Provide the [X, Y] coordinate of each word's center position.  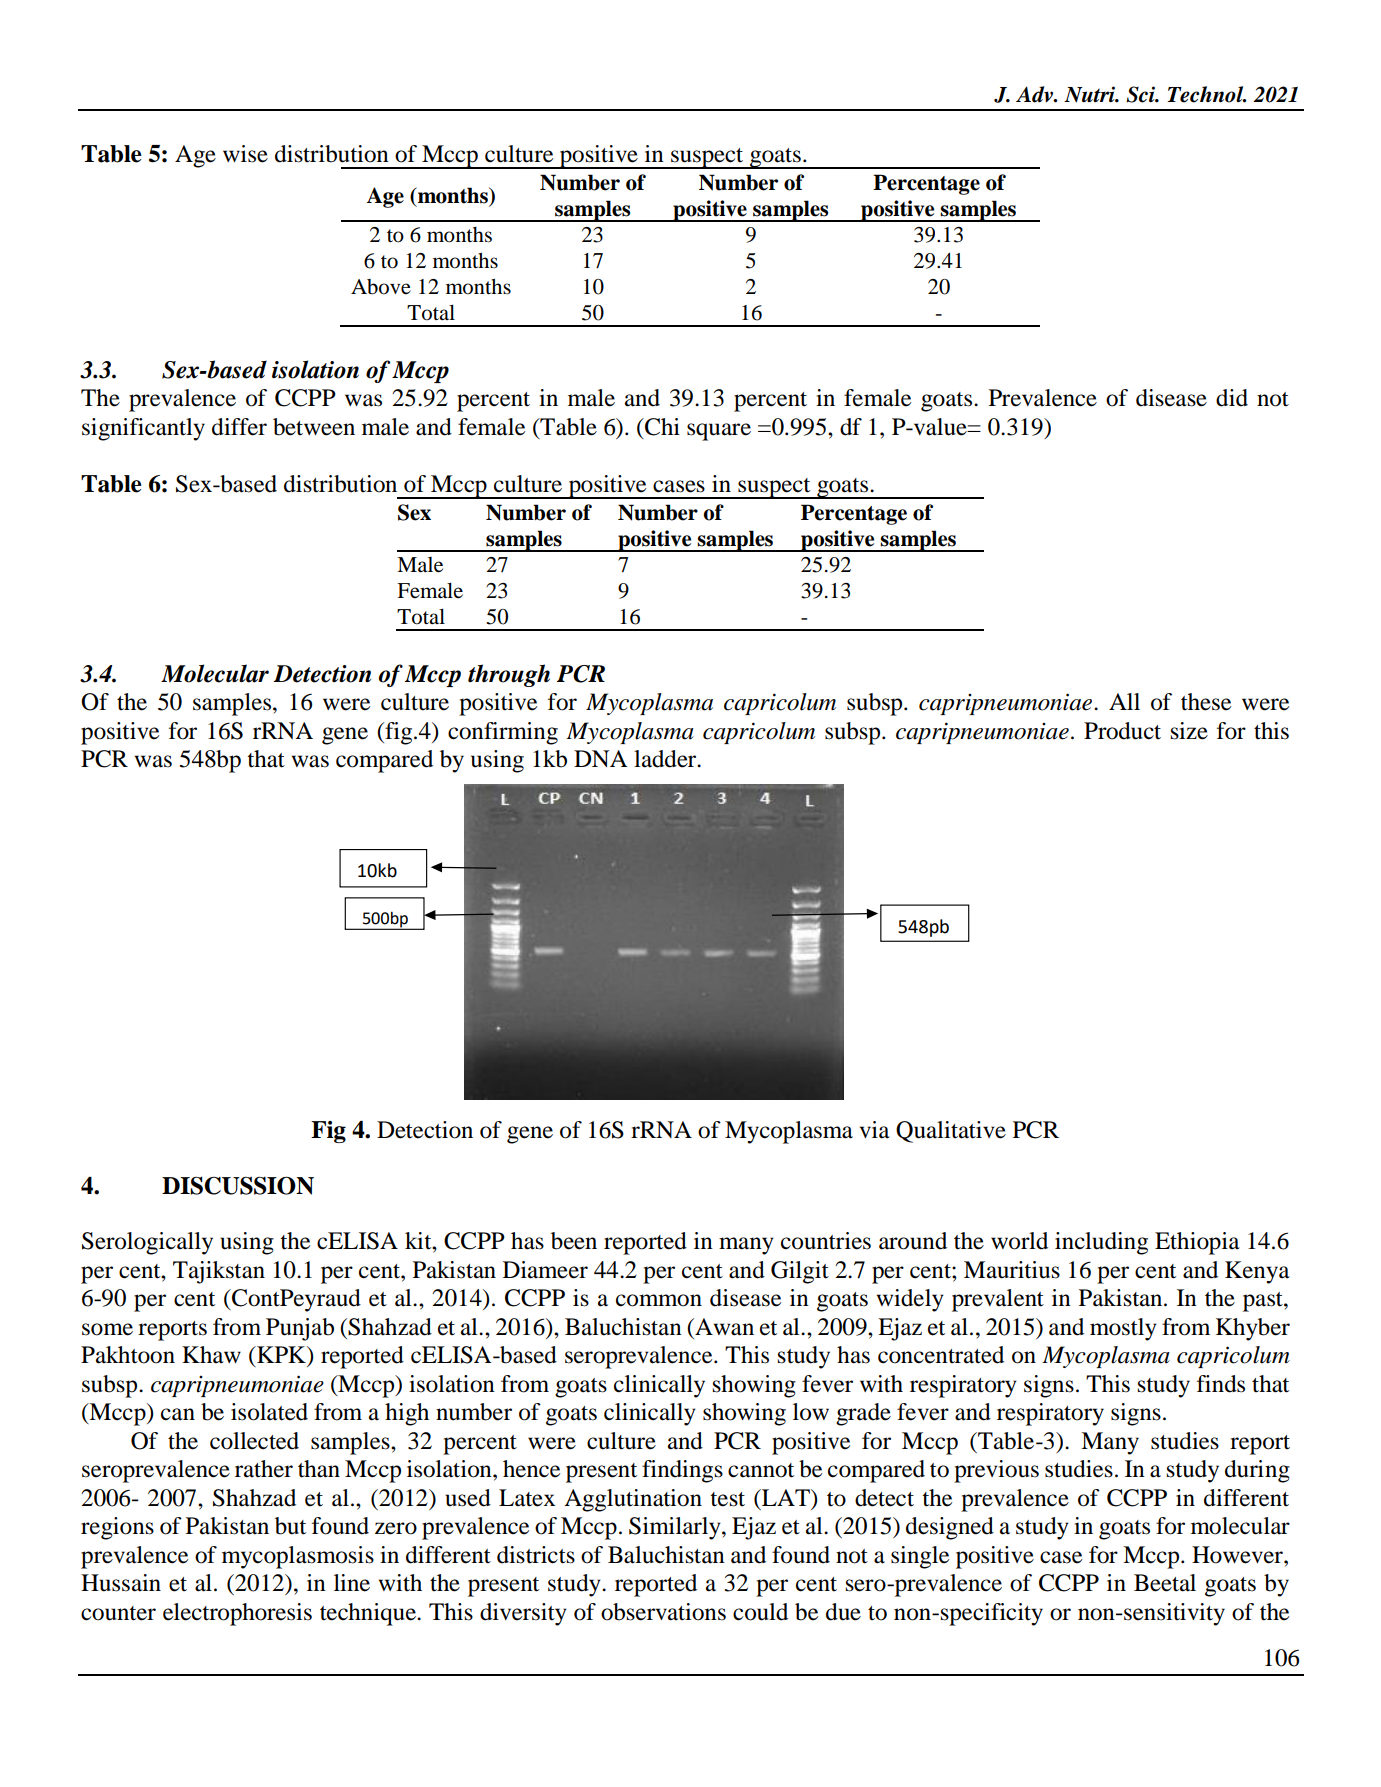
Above [381, 287]
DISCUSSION [238, 1185]
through [509, 675]
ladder [666, 759]
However [1238, 1555]
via [874, 1130]
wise [245, 154]
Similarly [676, 1528]
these [1206, 702]
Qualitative [951, 1132]
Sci [1142, 94]
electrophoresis [237, 1614]
